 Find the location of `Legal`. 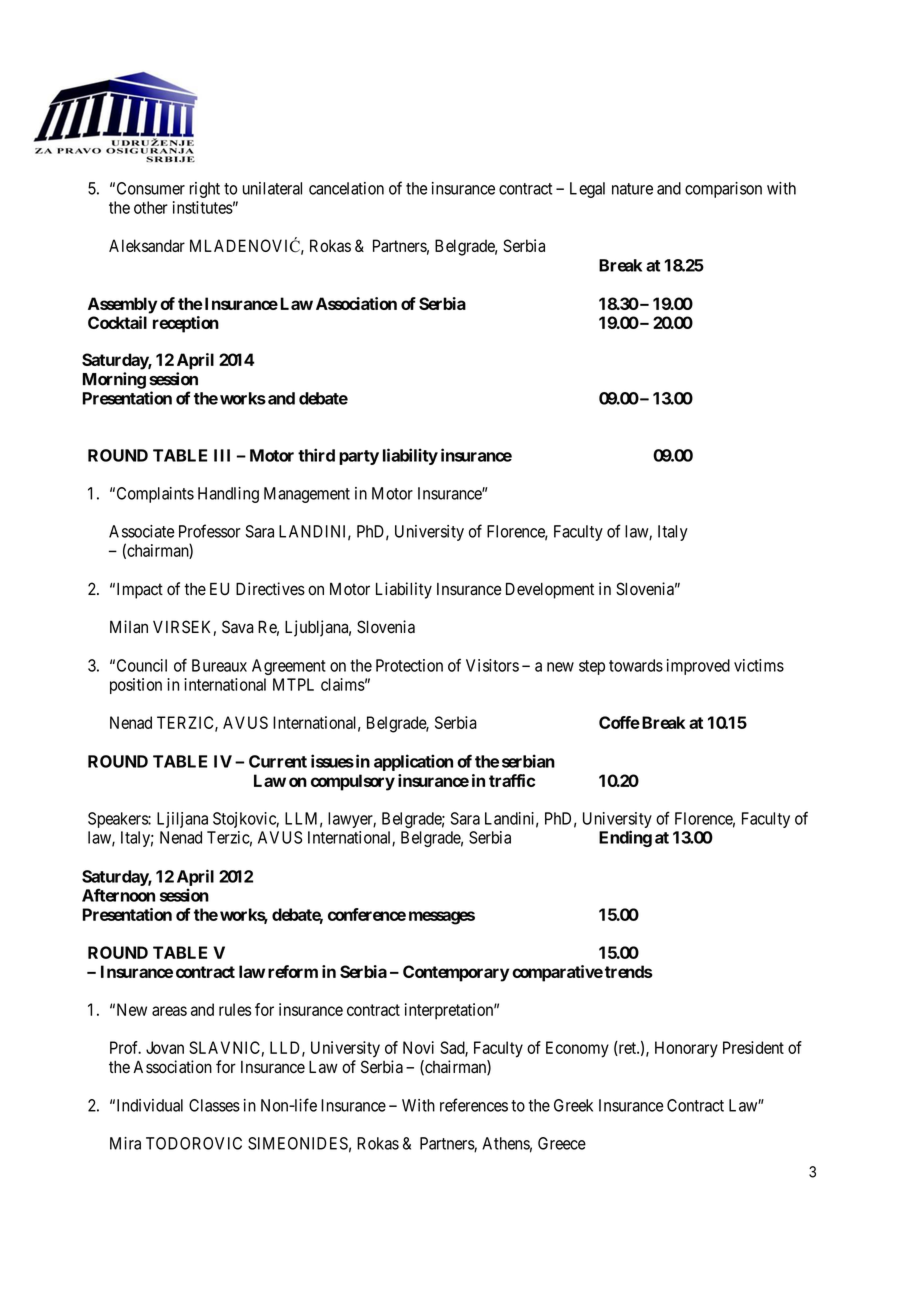

Legal is located at coordinates (587, 190).
